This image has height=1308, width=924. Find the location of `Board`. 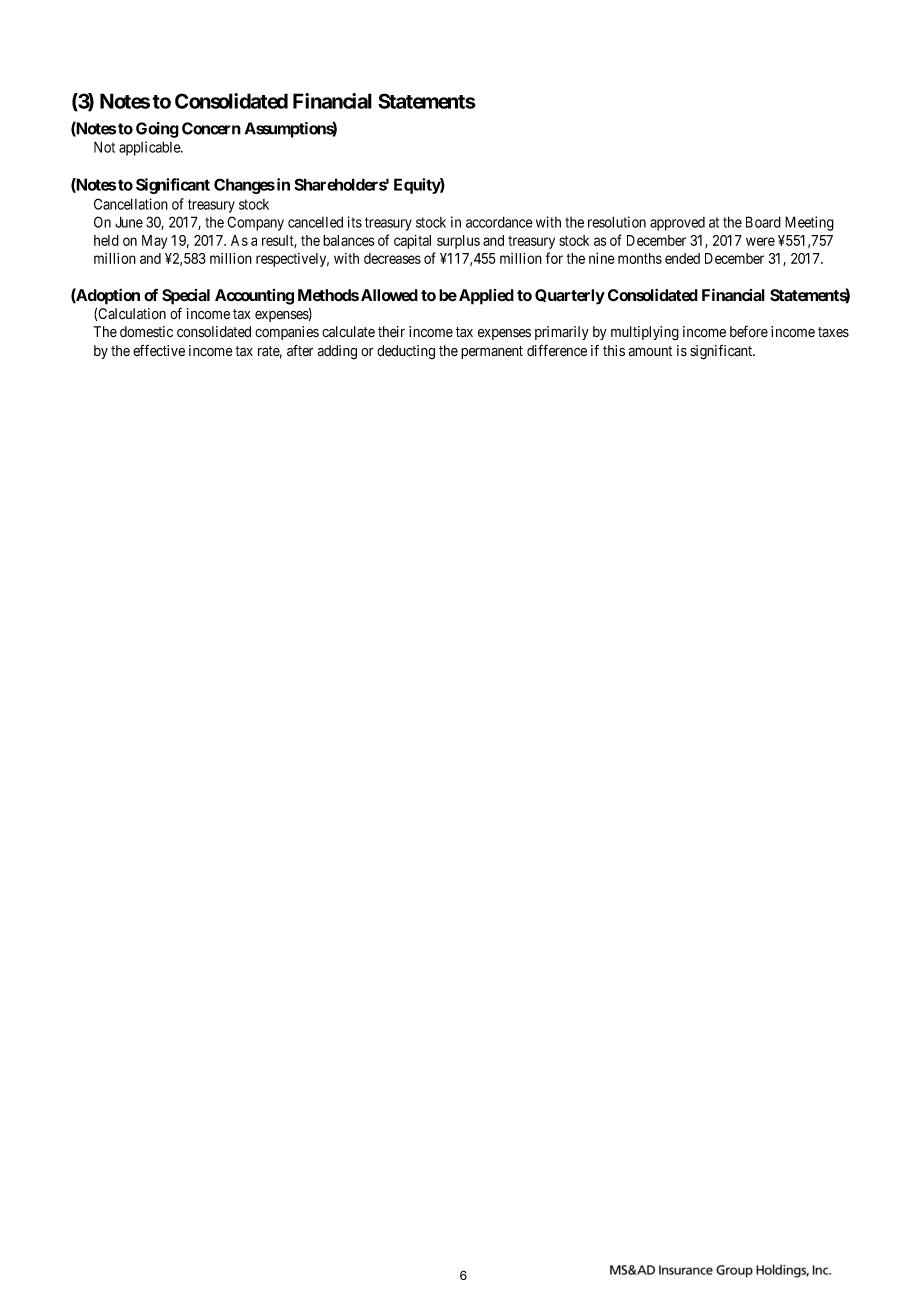

Board is located at coordinates (763, 222).
